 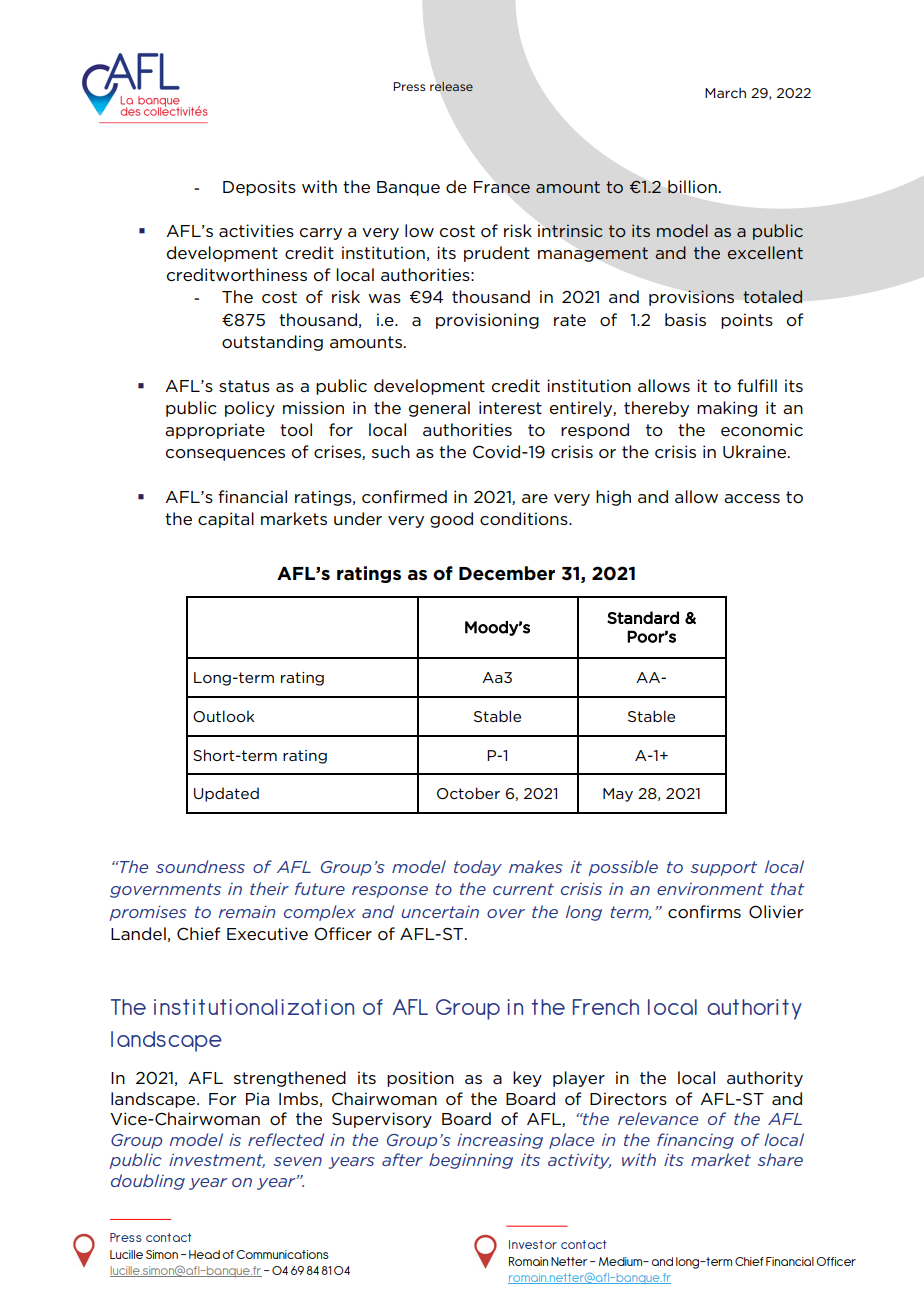 What do you see at coordinates (226, 794) in the screenshot?
I see `Updated` at bounding box center [226, 794].
